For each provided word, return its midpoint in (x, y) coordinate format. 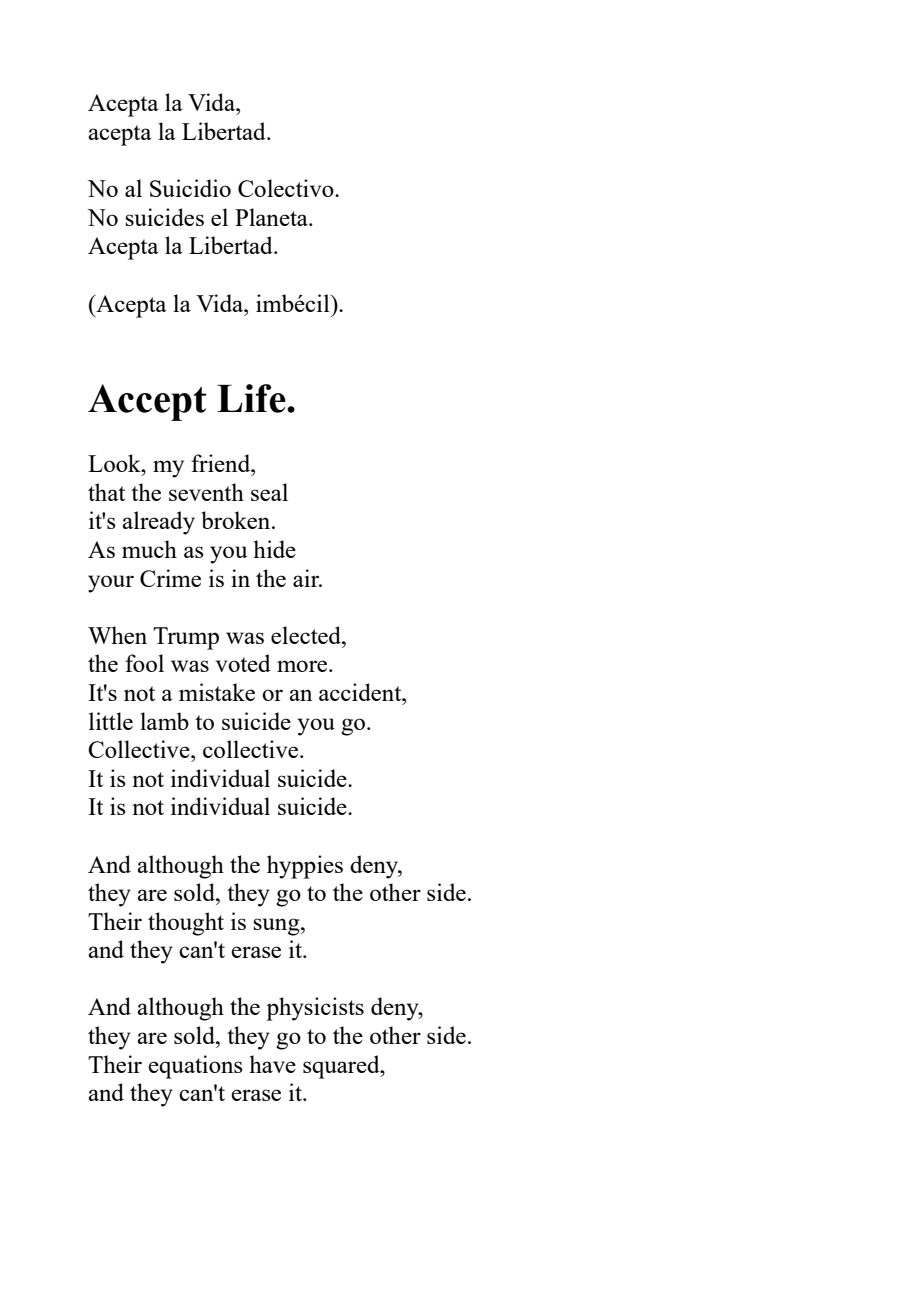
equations (195, 1067)
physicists (315, 1009)
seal (269, 492)
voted (243, 663)
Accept (147, 402)
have (272, 1064)
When (117, 635)
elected (307, 635)
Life (252, 398)
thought (186, 924)
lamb (164, 721)
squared (342, 1067)
